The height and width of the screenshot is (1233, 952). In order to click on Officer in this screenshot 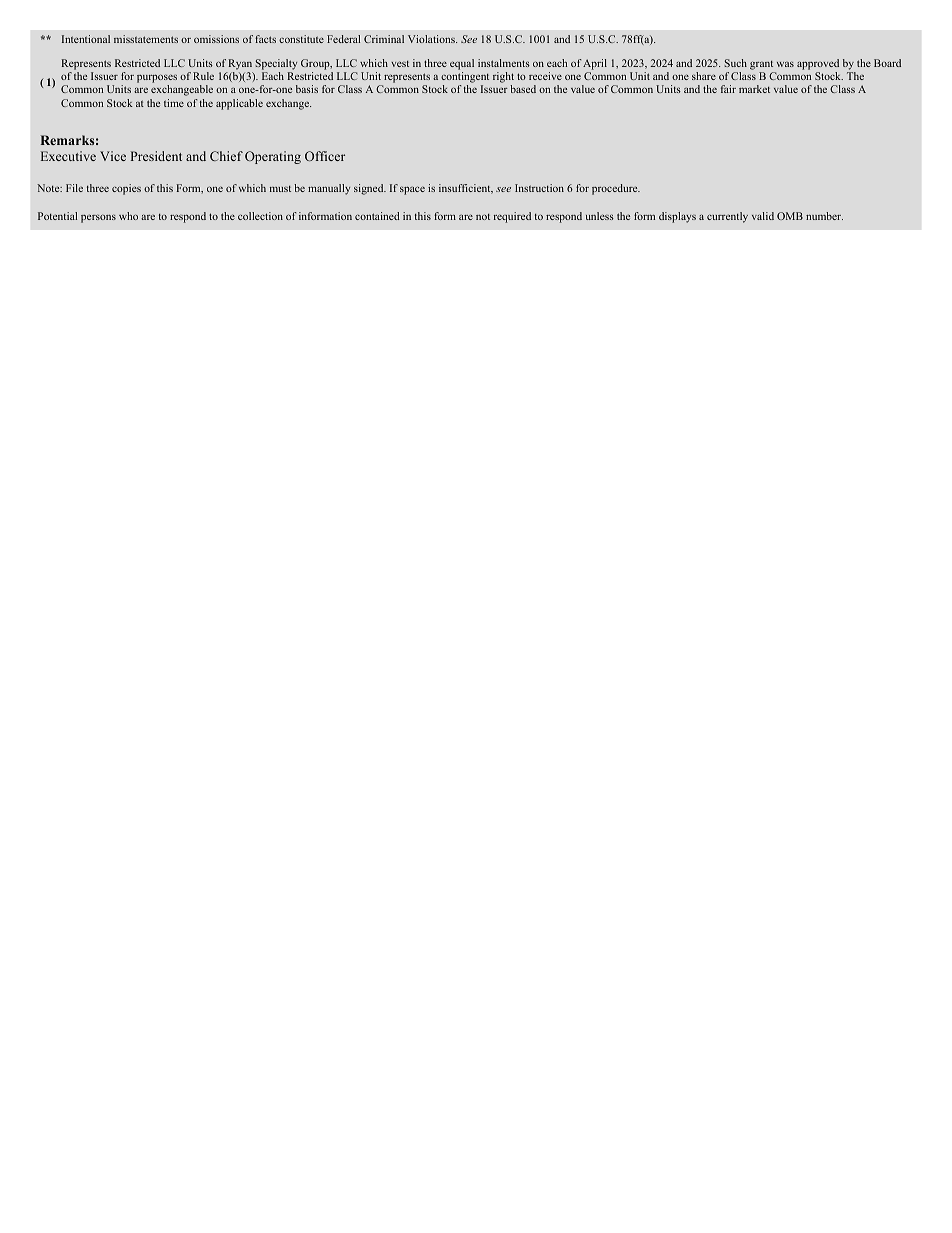, I will do `click(325, 156)`.
